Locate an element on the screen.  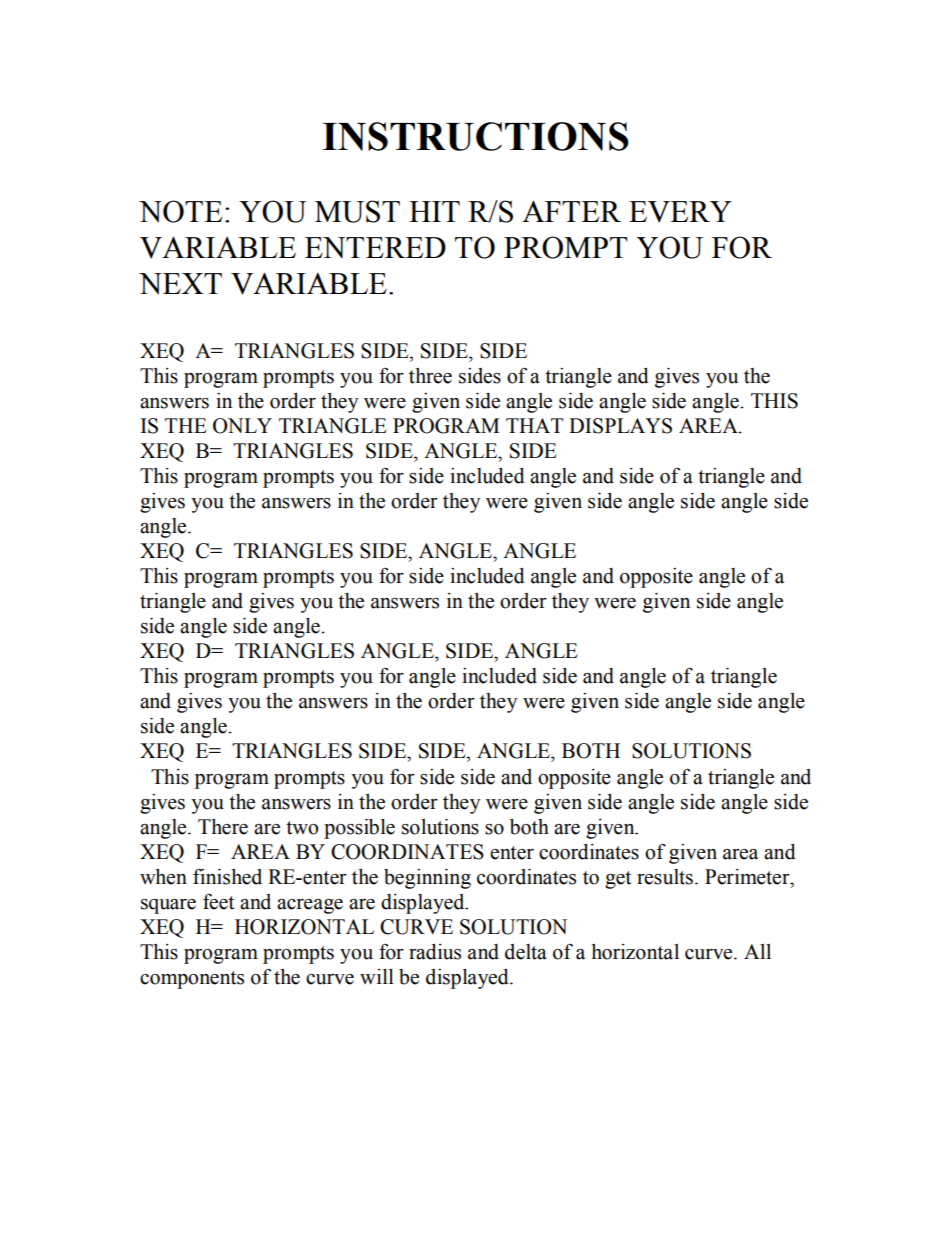
Perimeter is located at coordinates (748, 877).
